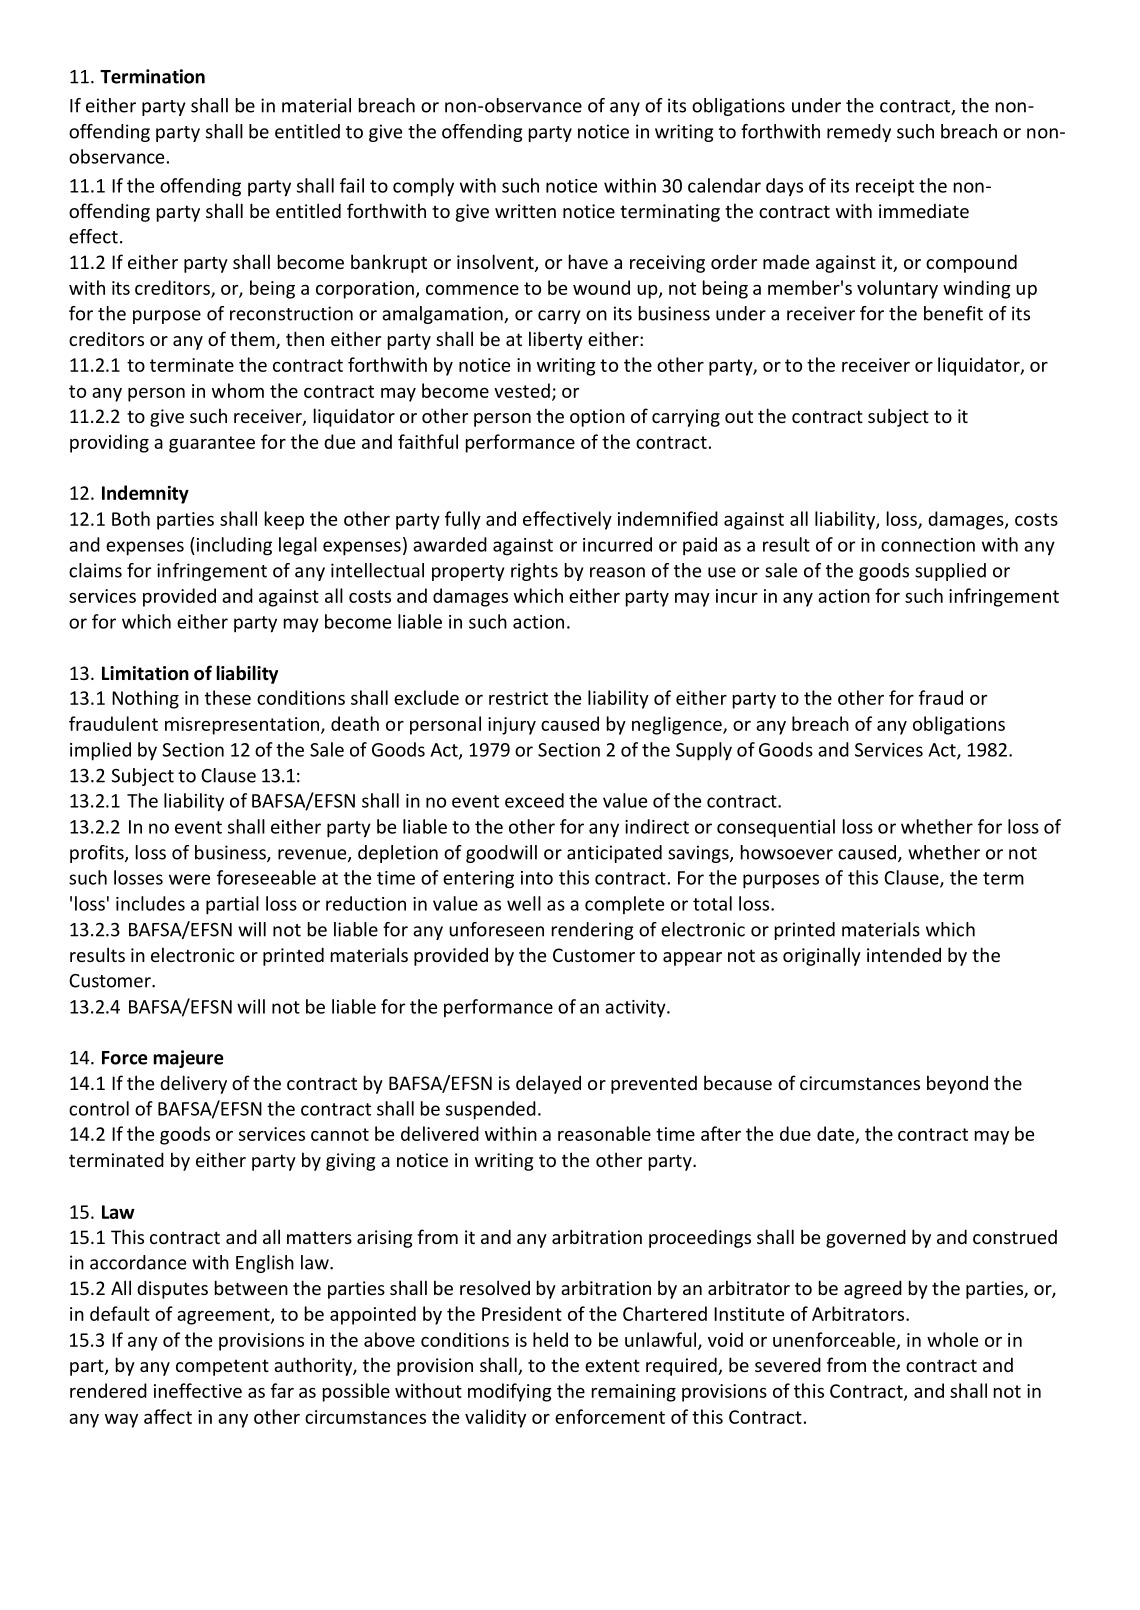 The height and width of the screenshot is (1610, 1140). Describe the element at coordinates (885, 188) in the screenshot. I see `receipt` at that location.
